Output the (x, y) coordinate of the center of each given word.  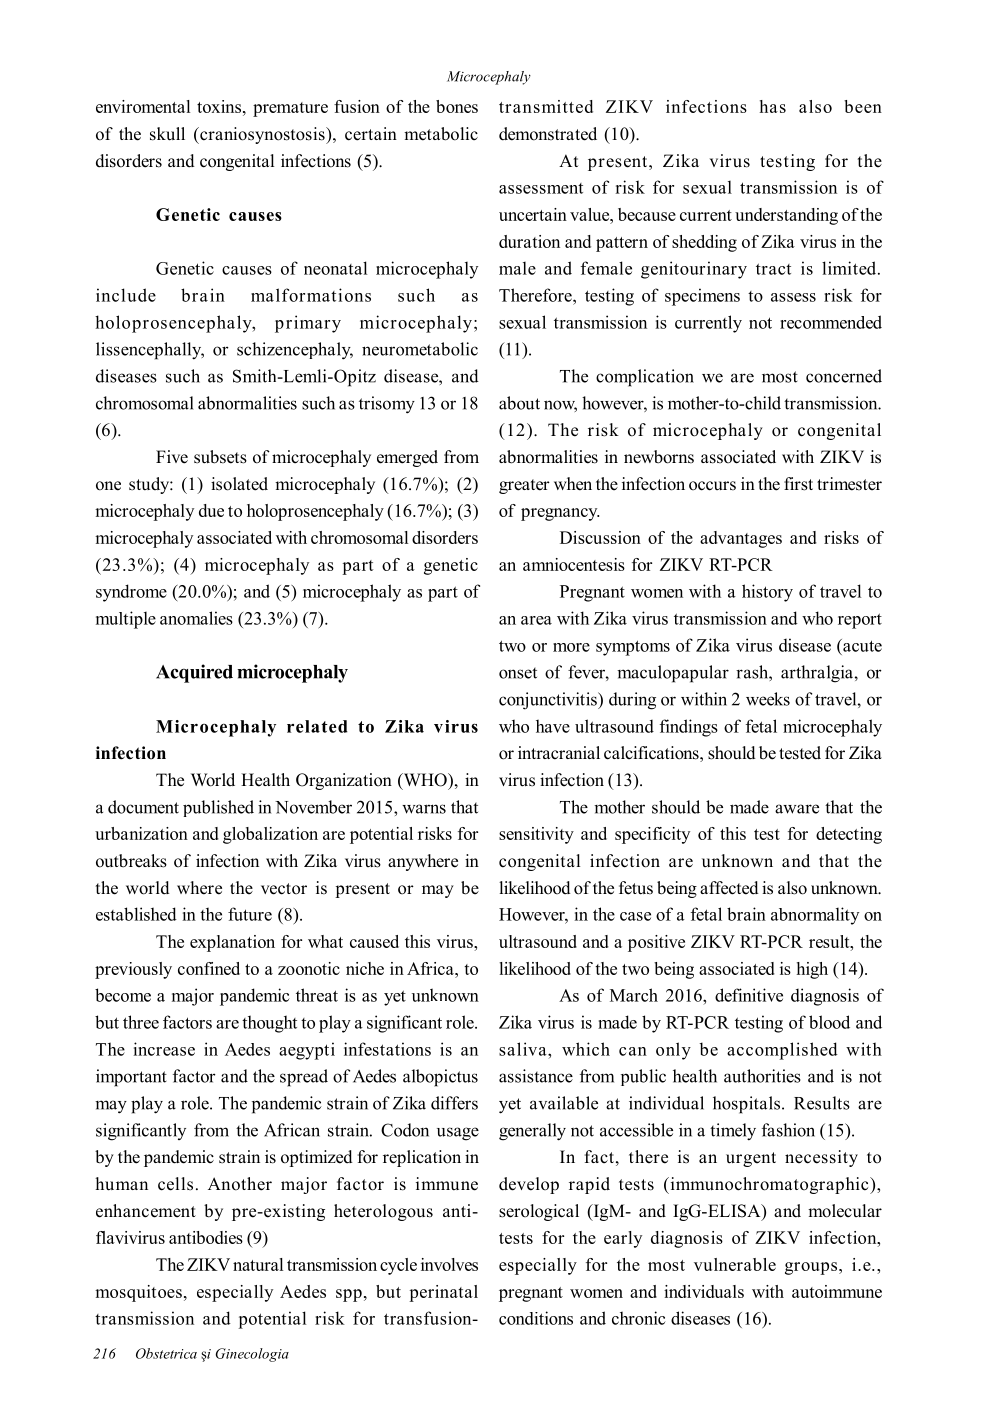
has (773, 106)
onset (518, 673)
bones (457, 106)
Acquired (194, 673)
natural (258, 1264)
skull (167, 134)
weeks (768, 699)
